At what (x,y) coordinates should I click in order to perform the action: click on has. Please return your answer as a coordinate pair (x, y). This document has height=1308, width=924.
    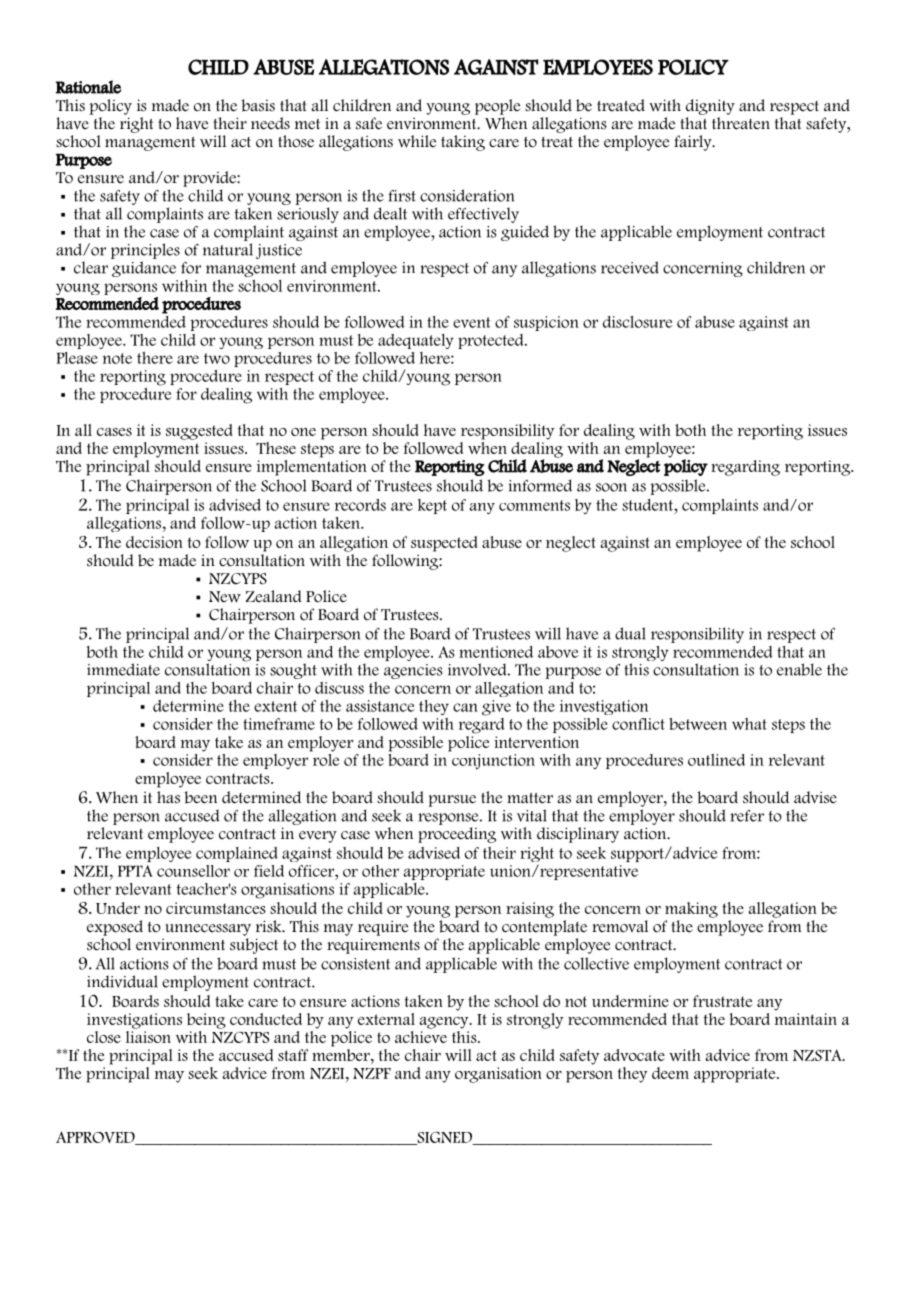
    Looking at the image, I should click on (168, 797).
